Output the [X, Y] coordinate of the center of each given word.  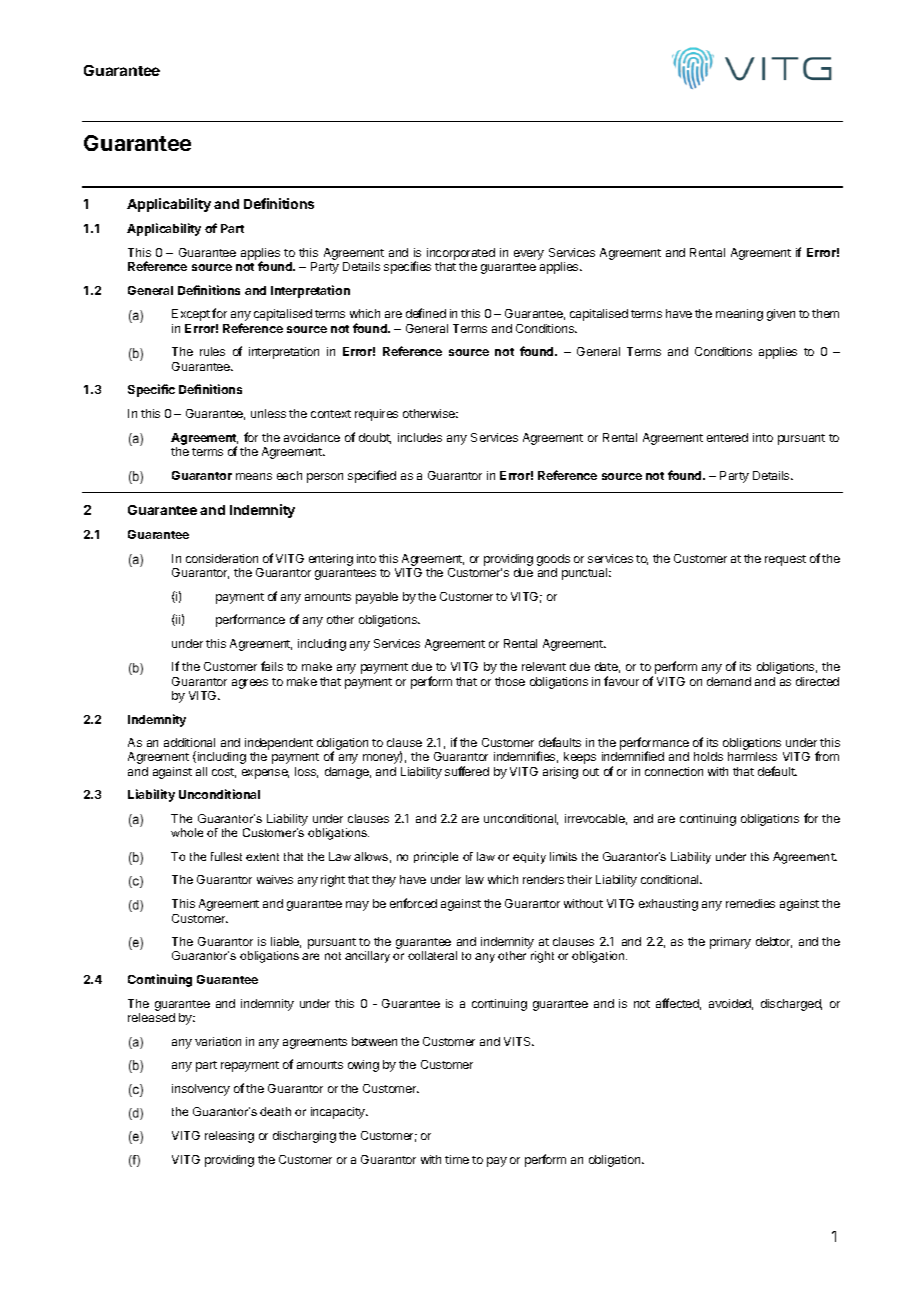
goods [553, 560]
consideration [222, 558]
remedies [750, 903]
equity [529, 858]
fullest [226, 856]
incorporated [461, 254]
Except [191, 315]
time [457, 1159]
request [785, 560]
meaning [739, 315]
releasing [229, 1137]
